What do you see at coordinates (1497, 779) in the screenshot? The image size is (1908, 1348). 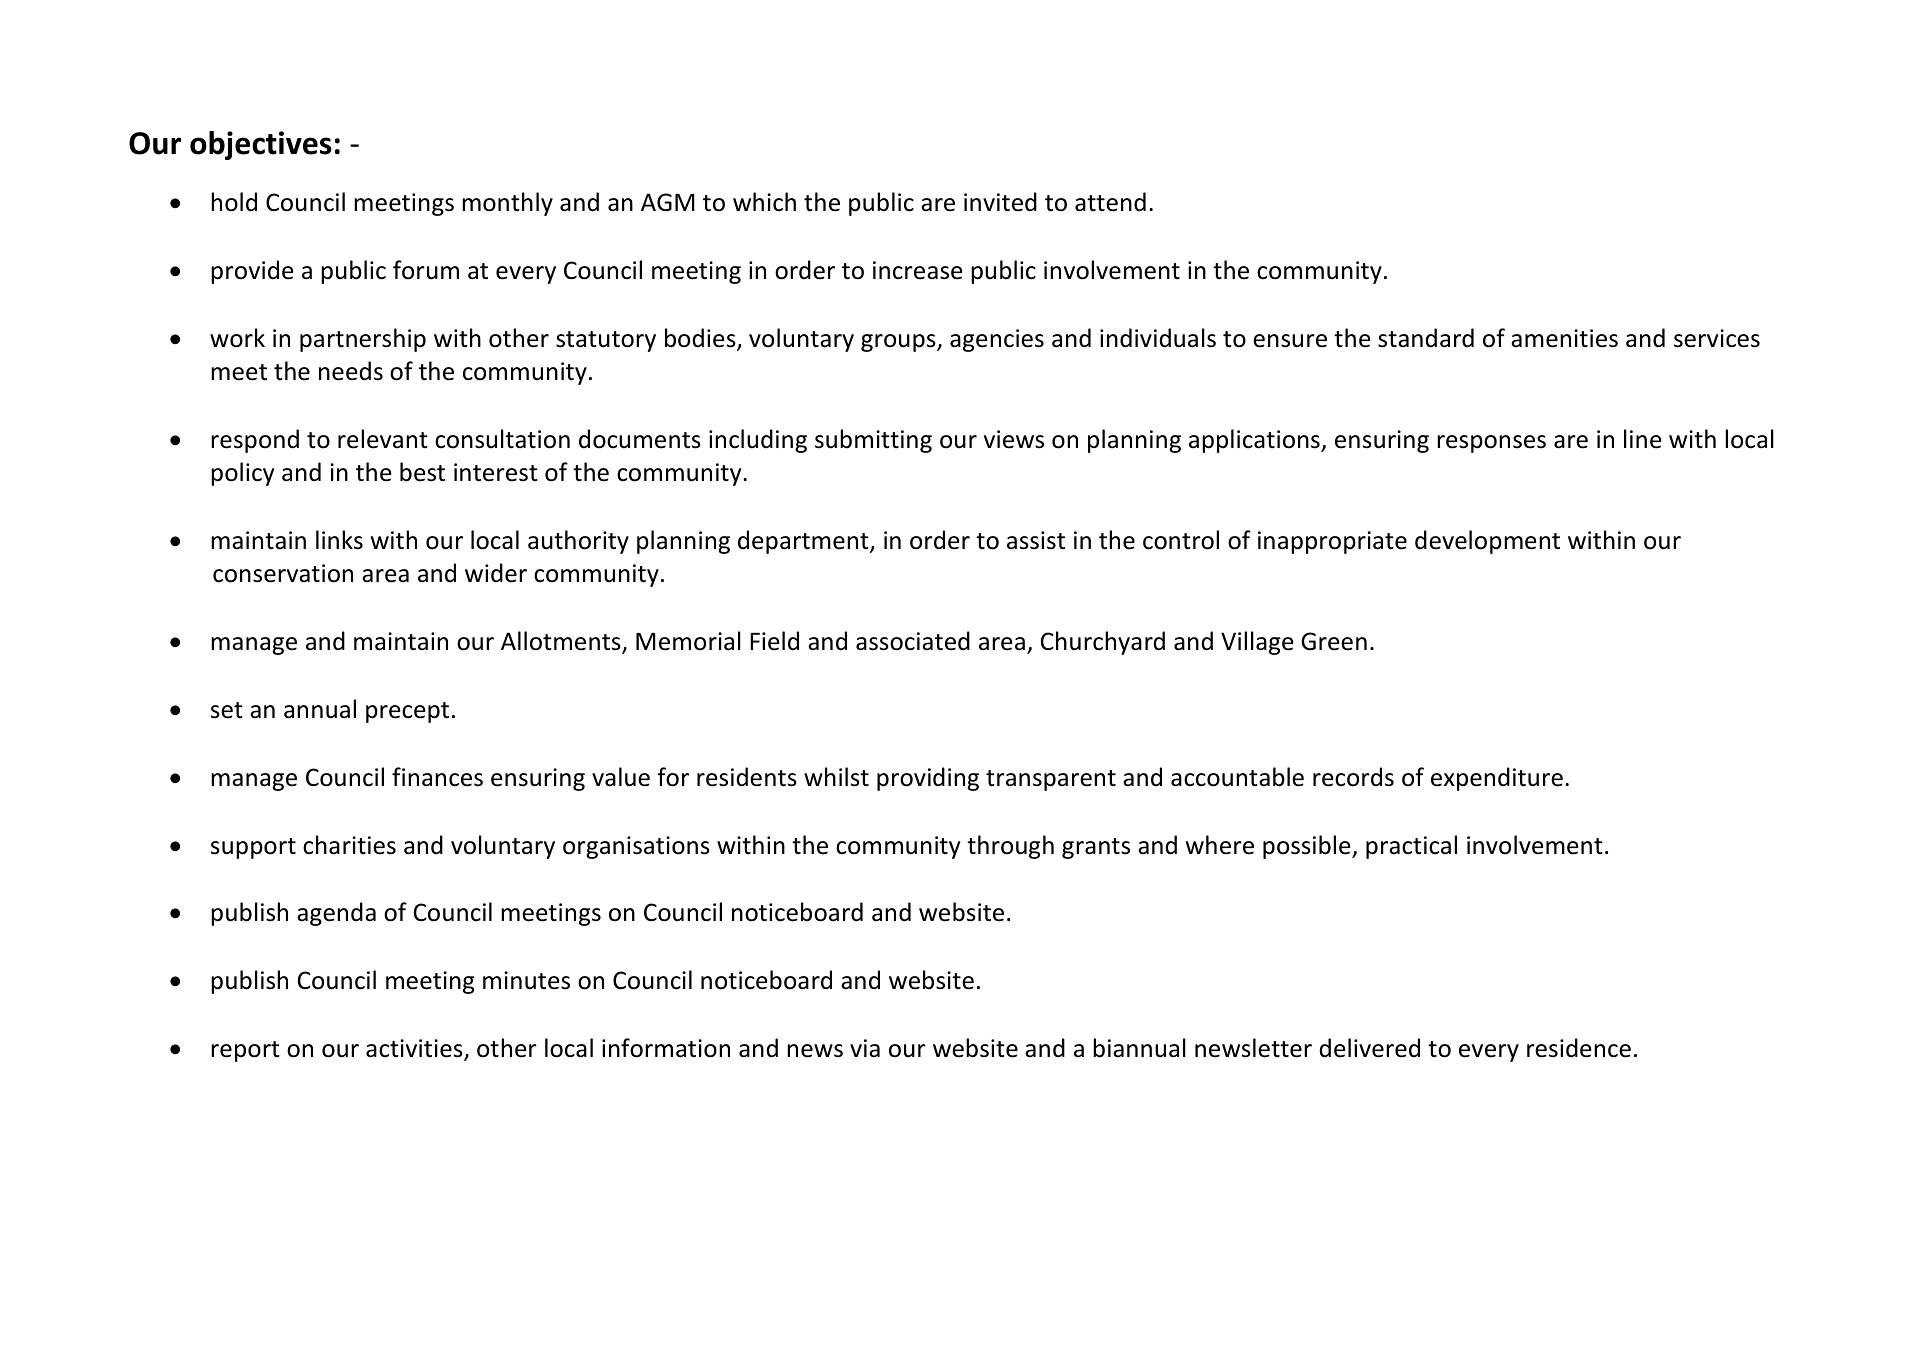 I see `expenditure` at bounding box center [1497, 779].
